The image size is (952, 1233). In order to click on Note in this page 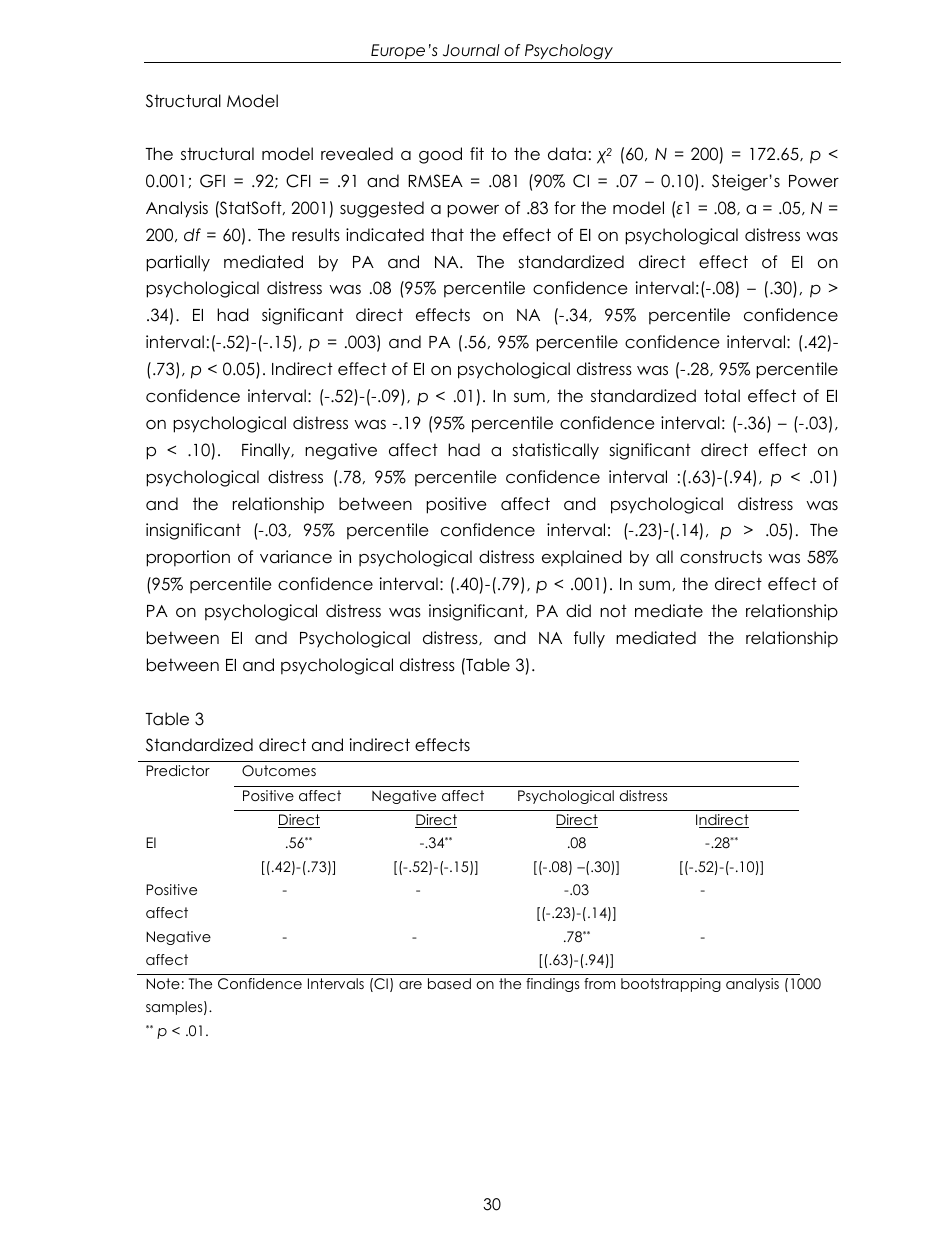, I will do `click(163, 983)`.
